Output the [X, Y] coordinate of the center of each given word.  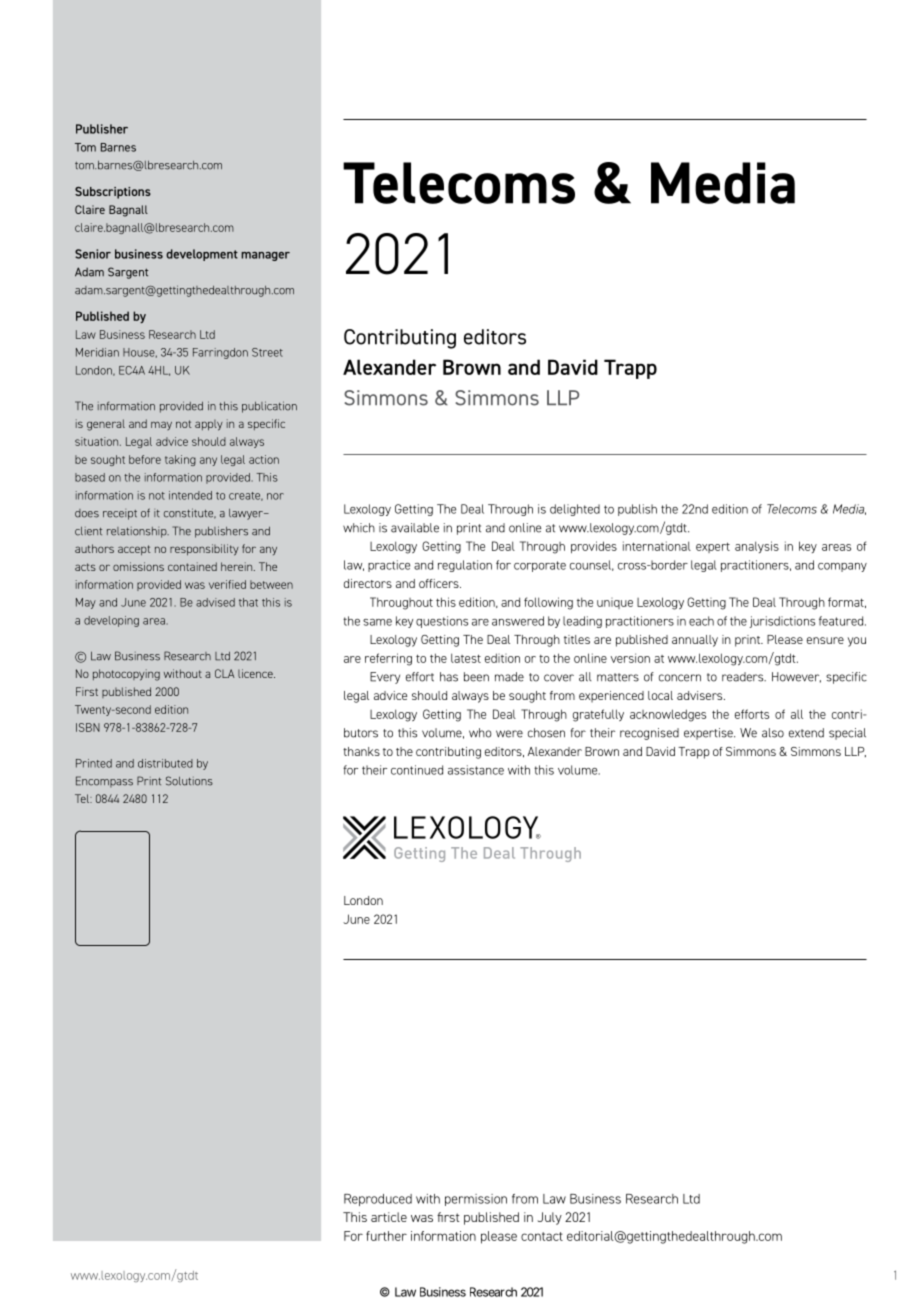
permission [476, 1200]
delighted [575, 510]
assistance [476, 770]
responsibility [204, 550]
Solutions [189, 781]
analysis [757, 547]
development [202, 255]
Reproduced [378, 1200]
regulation [465, 566]
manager [265, 256]
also [773, 733]
